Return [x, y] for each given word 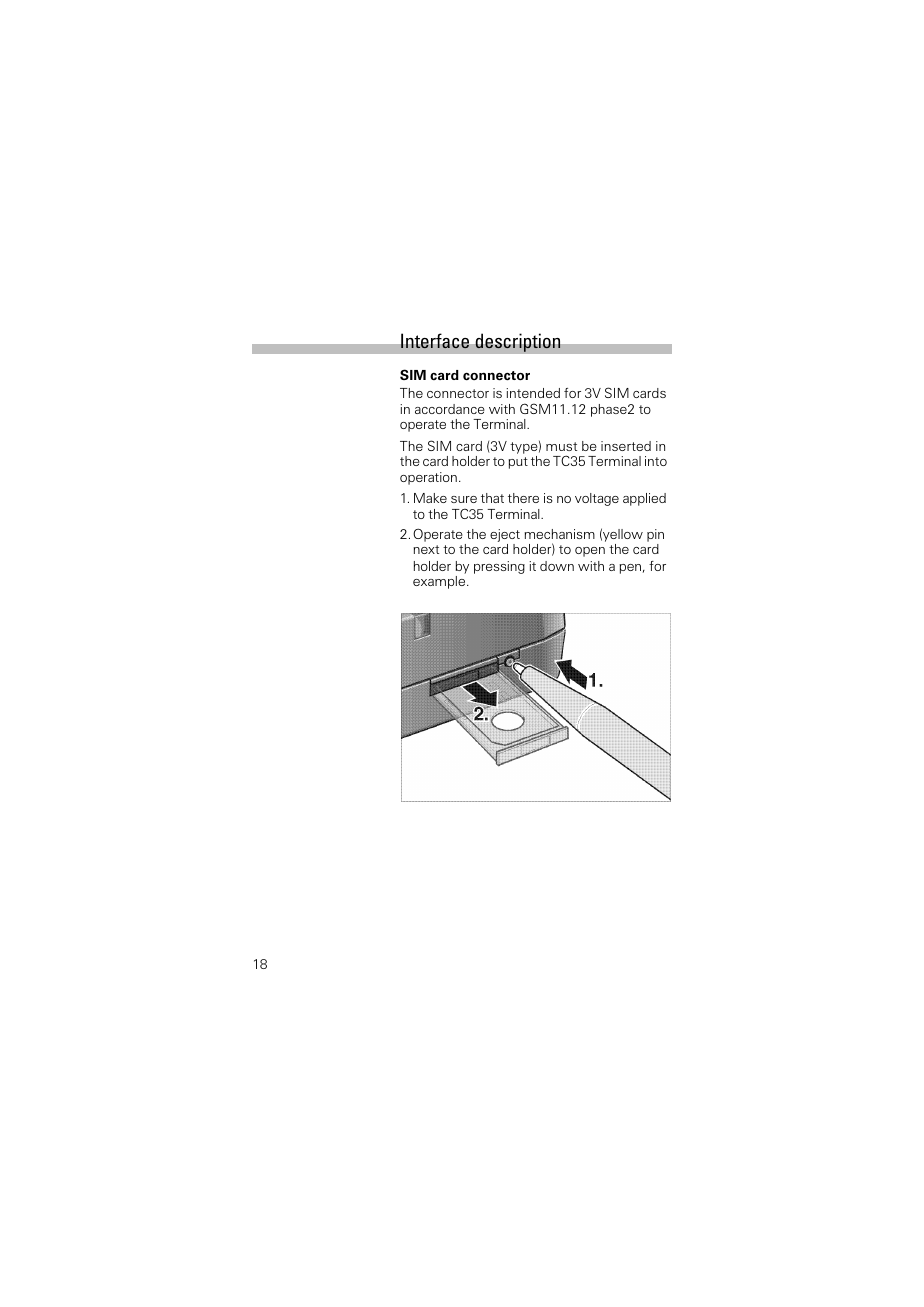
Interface [435, 341]
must [561, 446]
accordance [450, 409]
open [590, 552]
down [557, 566]
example [440, 582]
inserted [626, 446]
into [656, 461]
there [523, 498]
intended [533, 393]
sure [464, 499]
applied [644, 499]
